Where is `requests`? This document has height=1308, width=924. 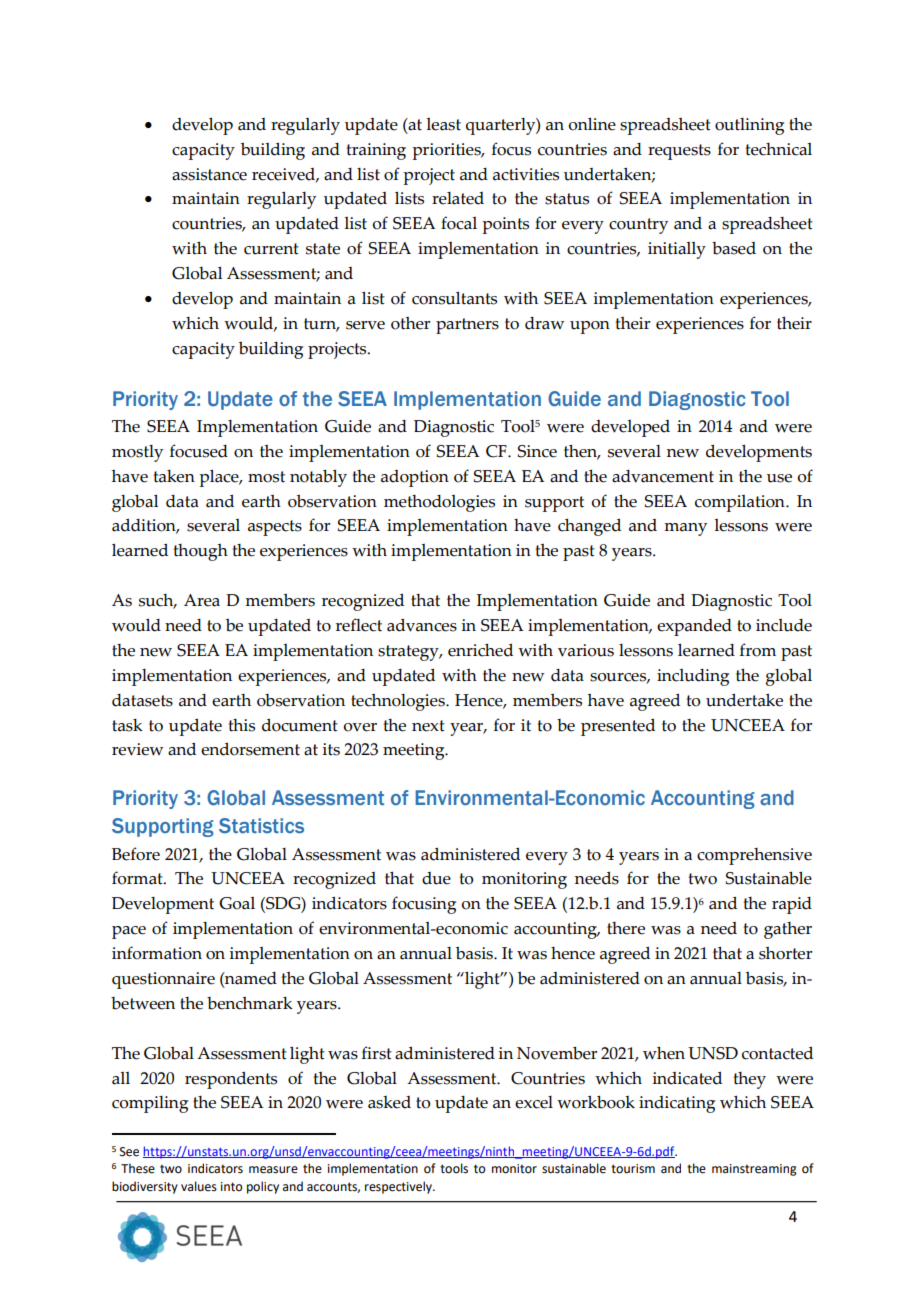 requests is located at coordinates (679, 152).
